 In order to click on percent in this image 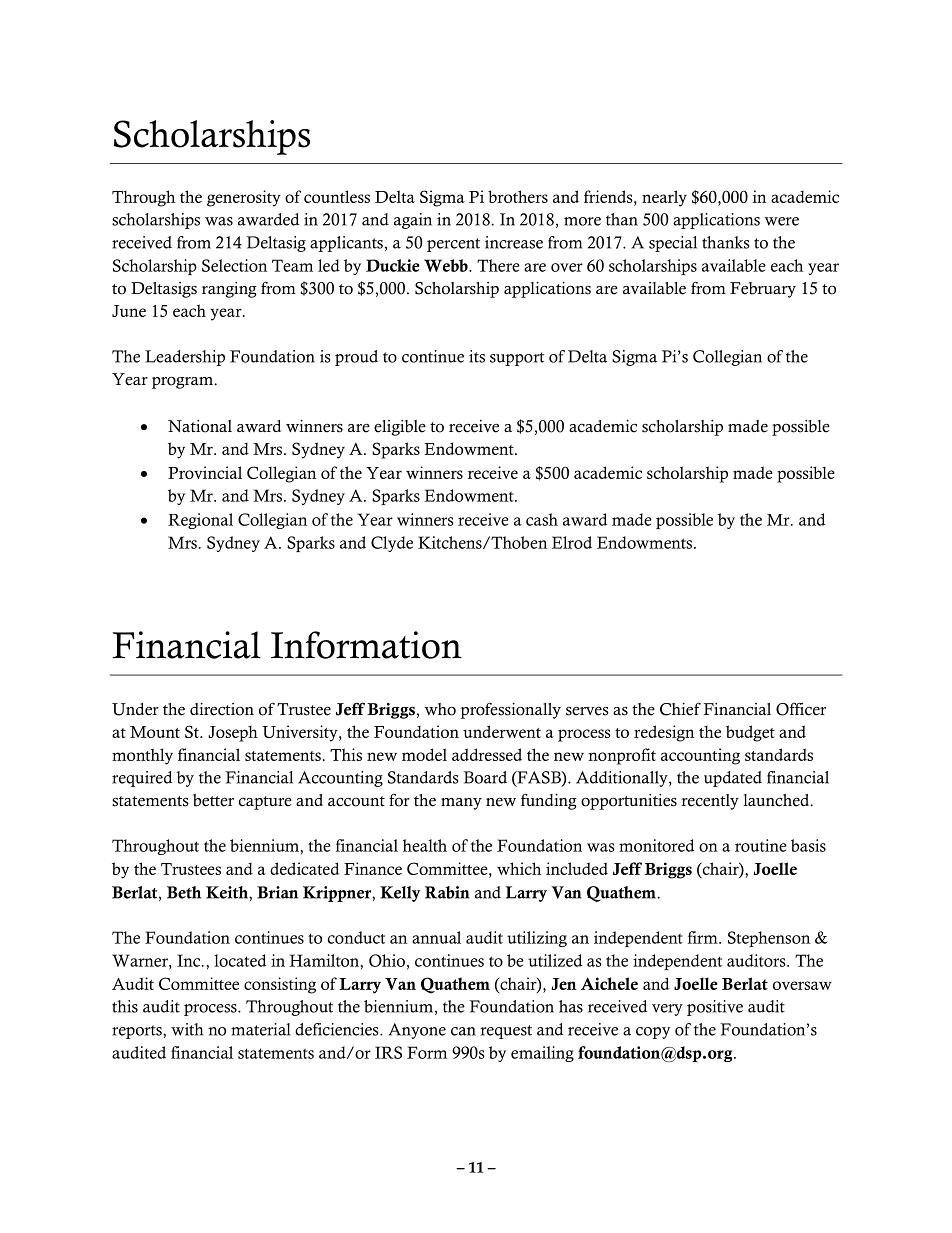, I will do `click(453, 245)`.
